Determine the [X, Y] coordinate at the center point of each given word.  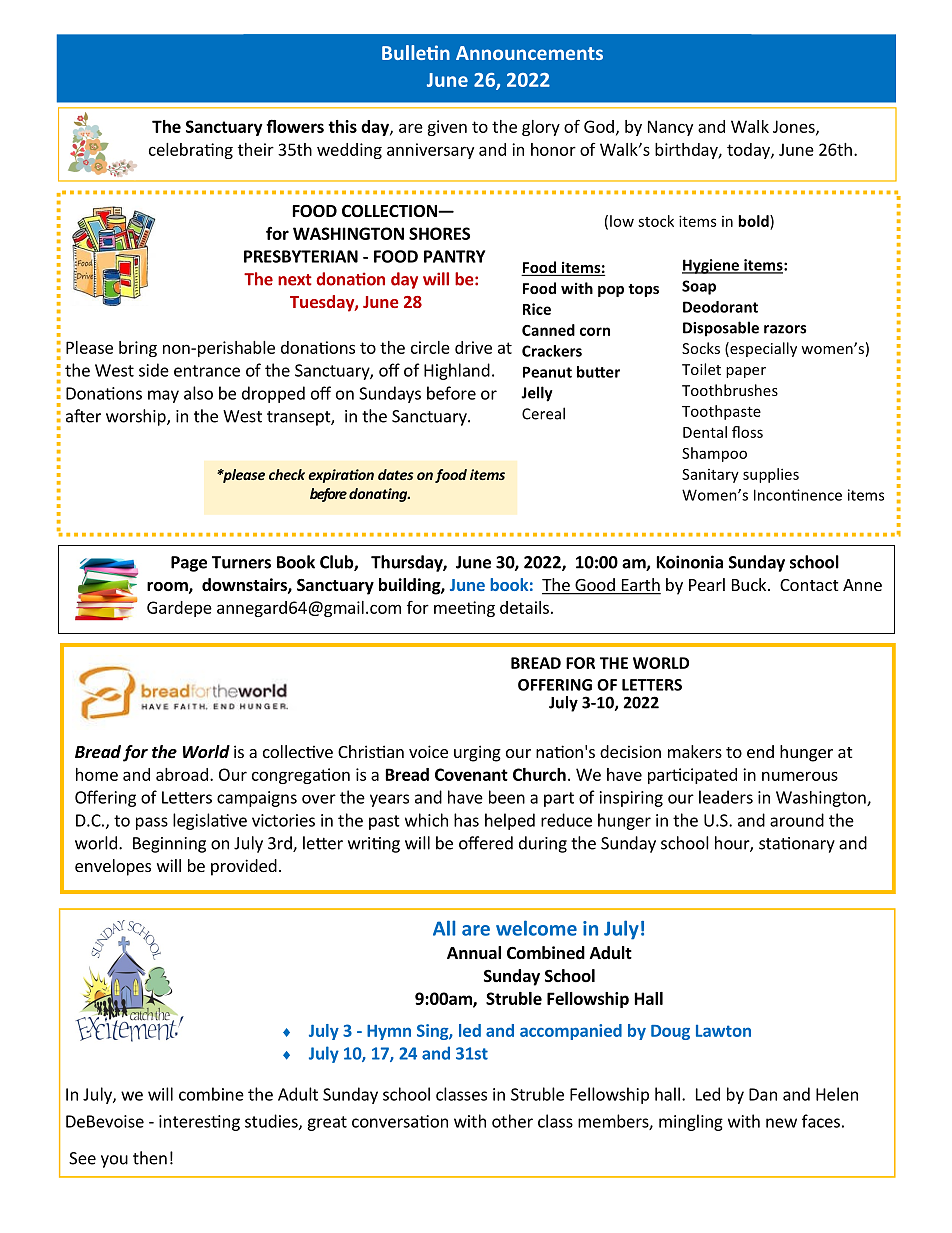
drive [473, 347]
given [447, 128]
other [512, 1121]
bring [138, 349]
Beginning [169, 845]
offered [486, 843]
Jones [795, 127]
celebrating [191, 151]
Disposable [721, 329]
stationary [797, 845]
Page [189, 564]
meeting [464, 609]
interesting [199, 1123]
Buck [750, 584]
